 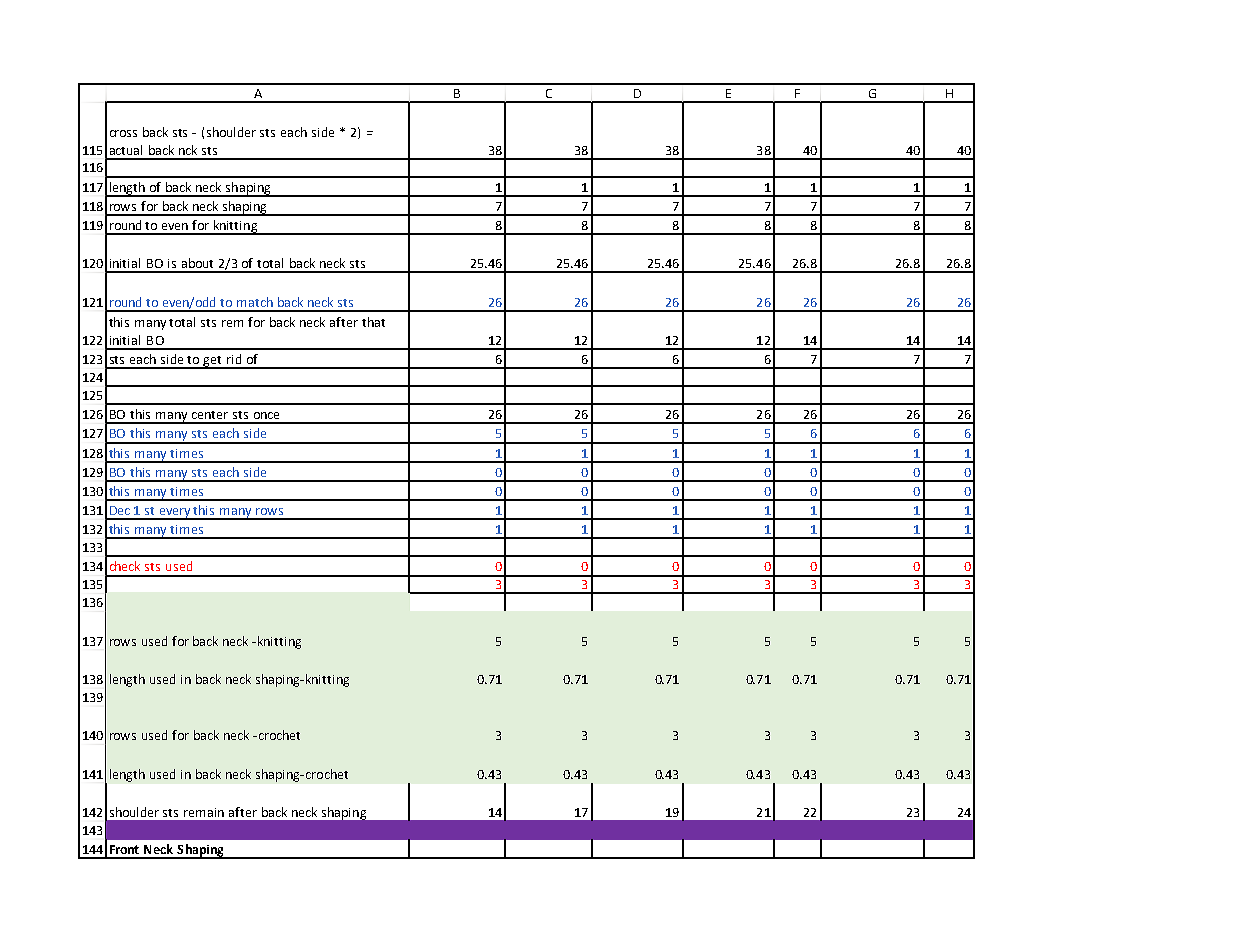 I want to click on match, so click(x=255, y=302).
